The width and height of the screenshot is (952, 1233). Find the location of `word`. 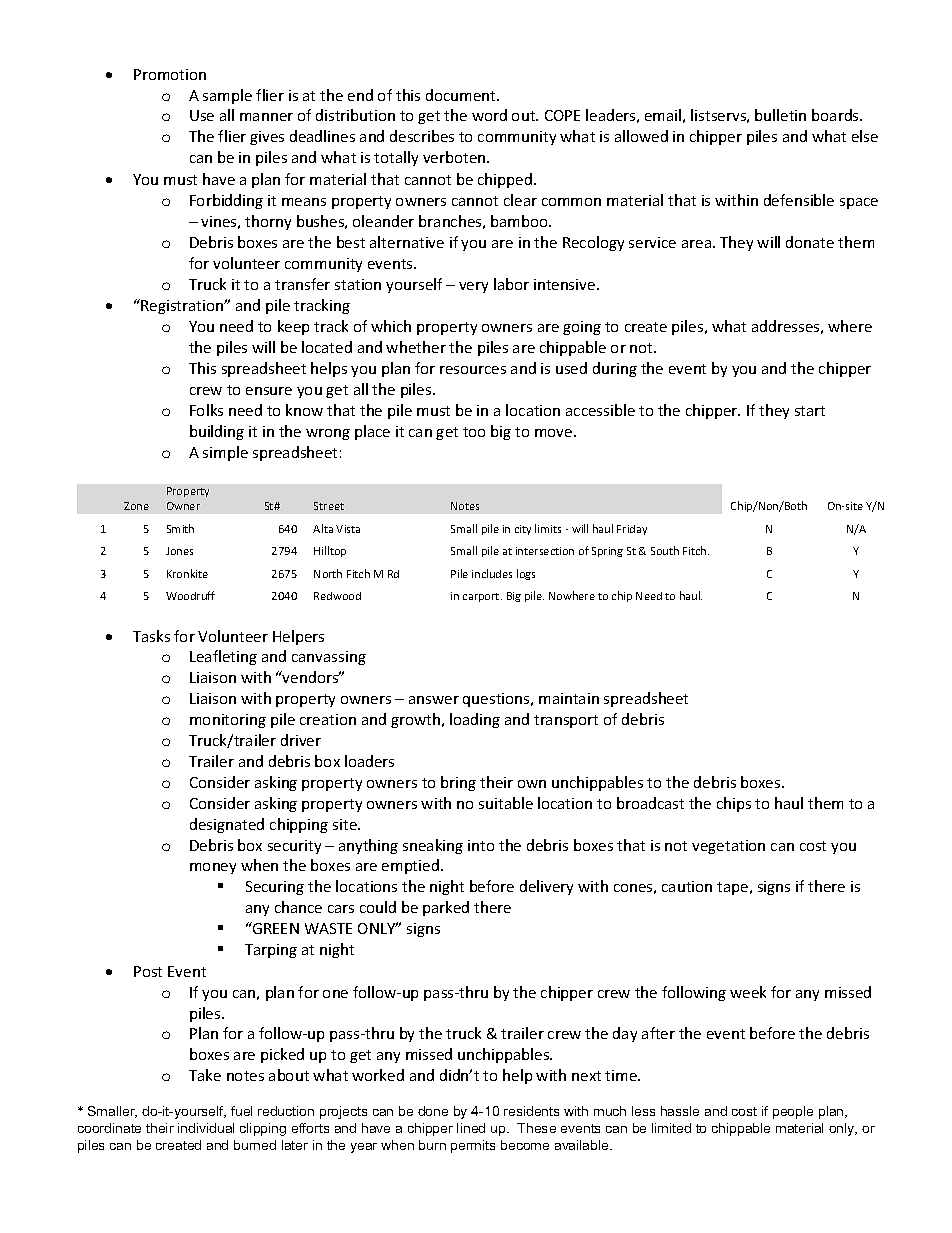

word is located at coordinates (489, 115).
